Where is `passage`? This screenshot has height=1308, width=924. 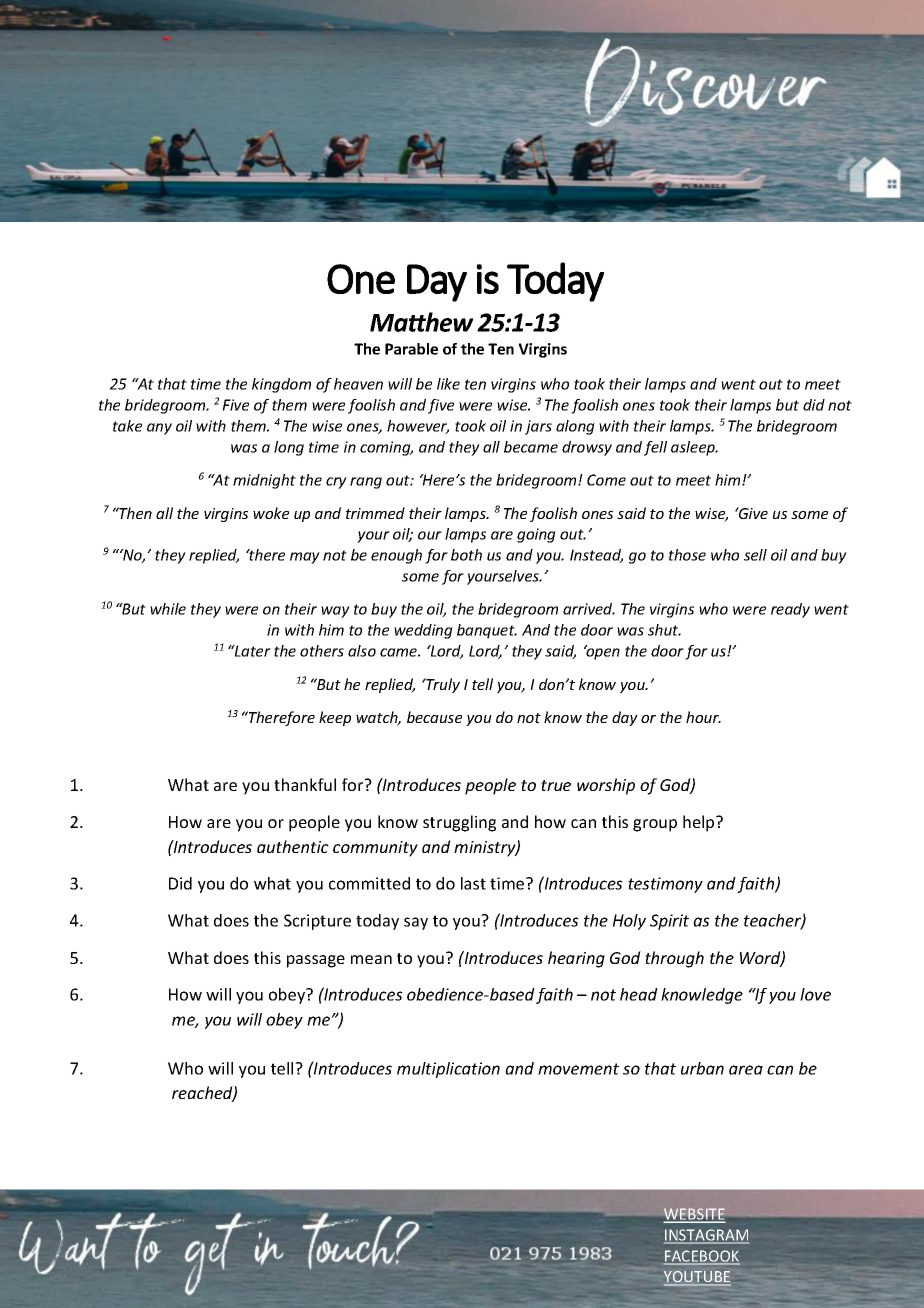
passage is located at coordinates (316, 961).
